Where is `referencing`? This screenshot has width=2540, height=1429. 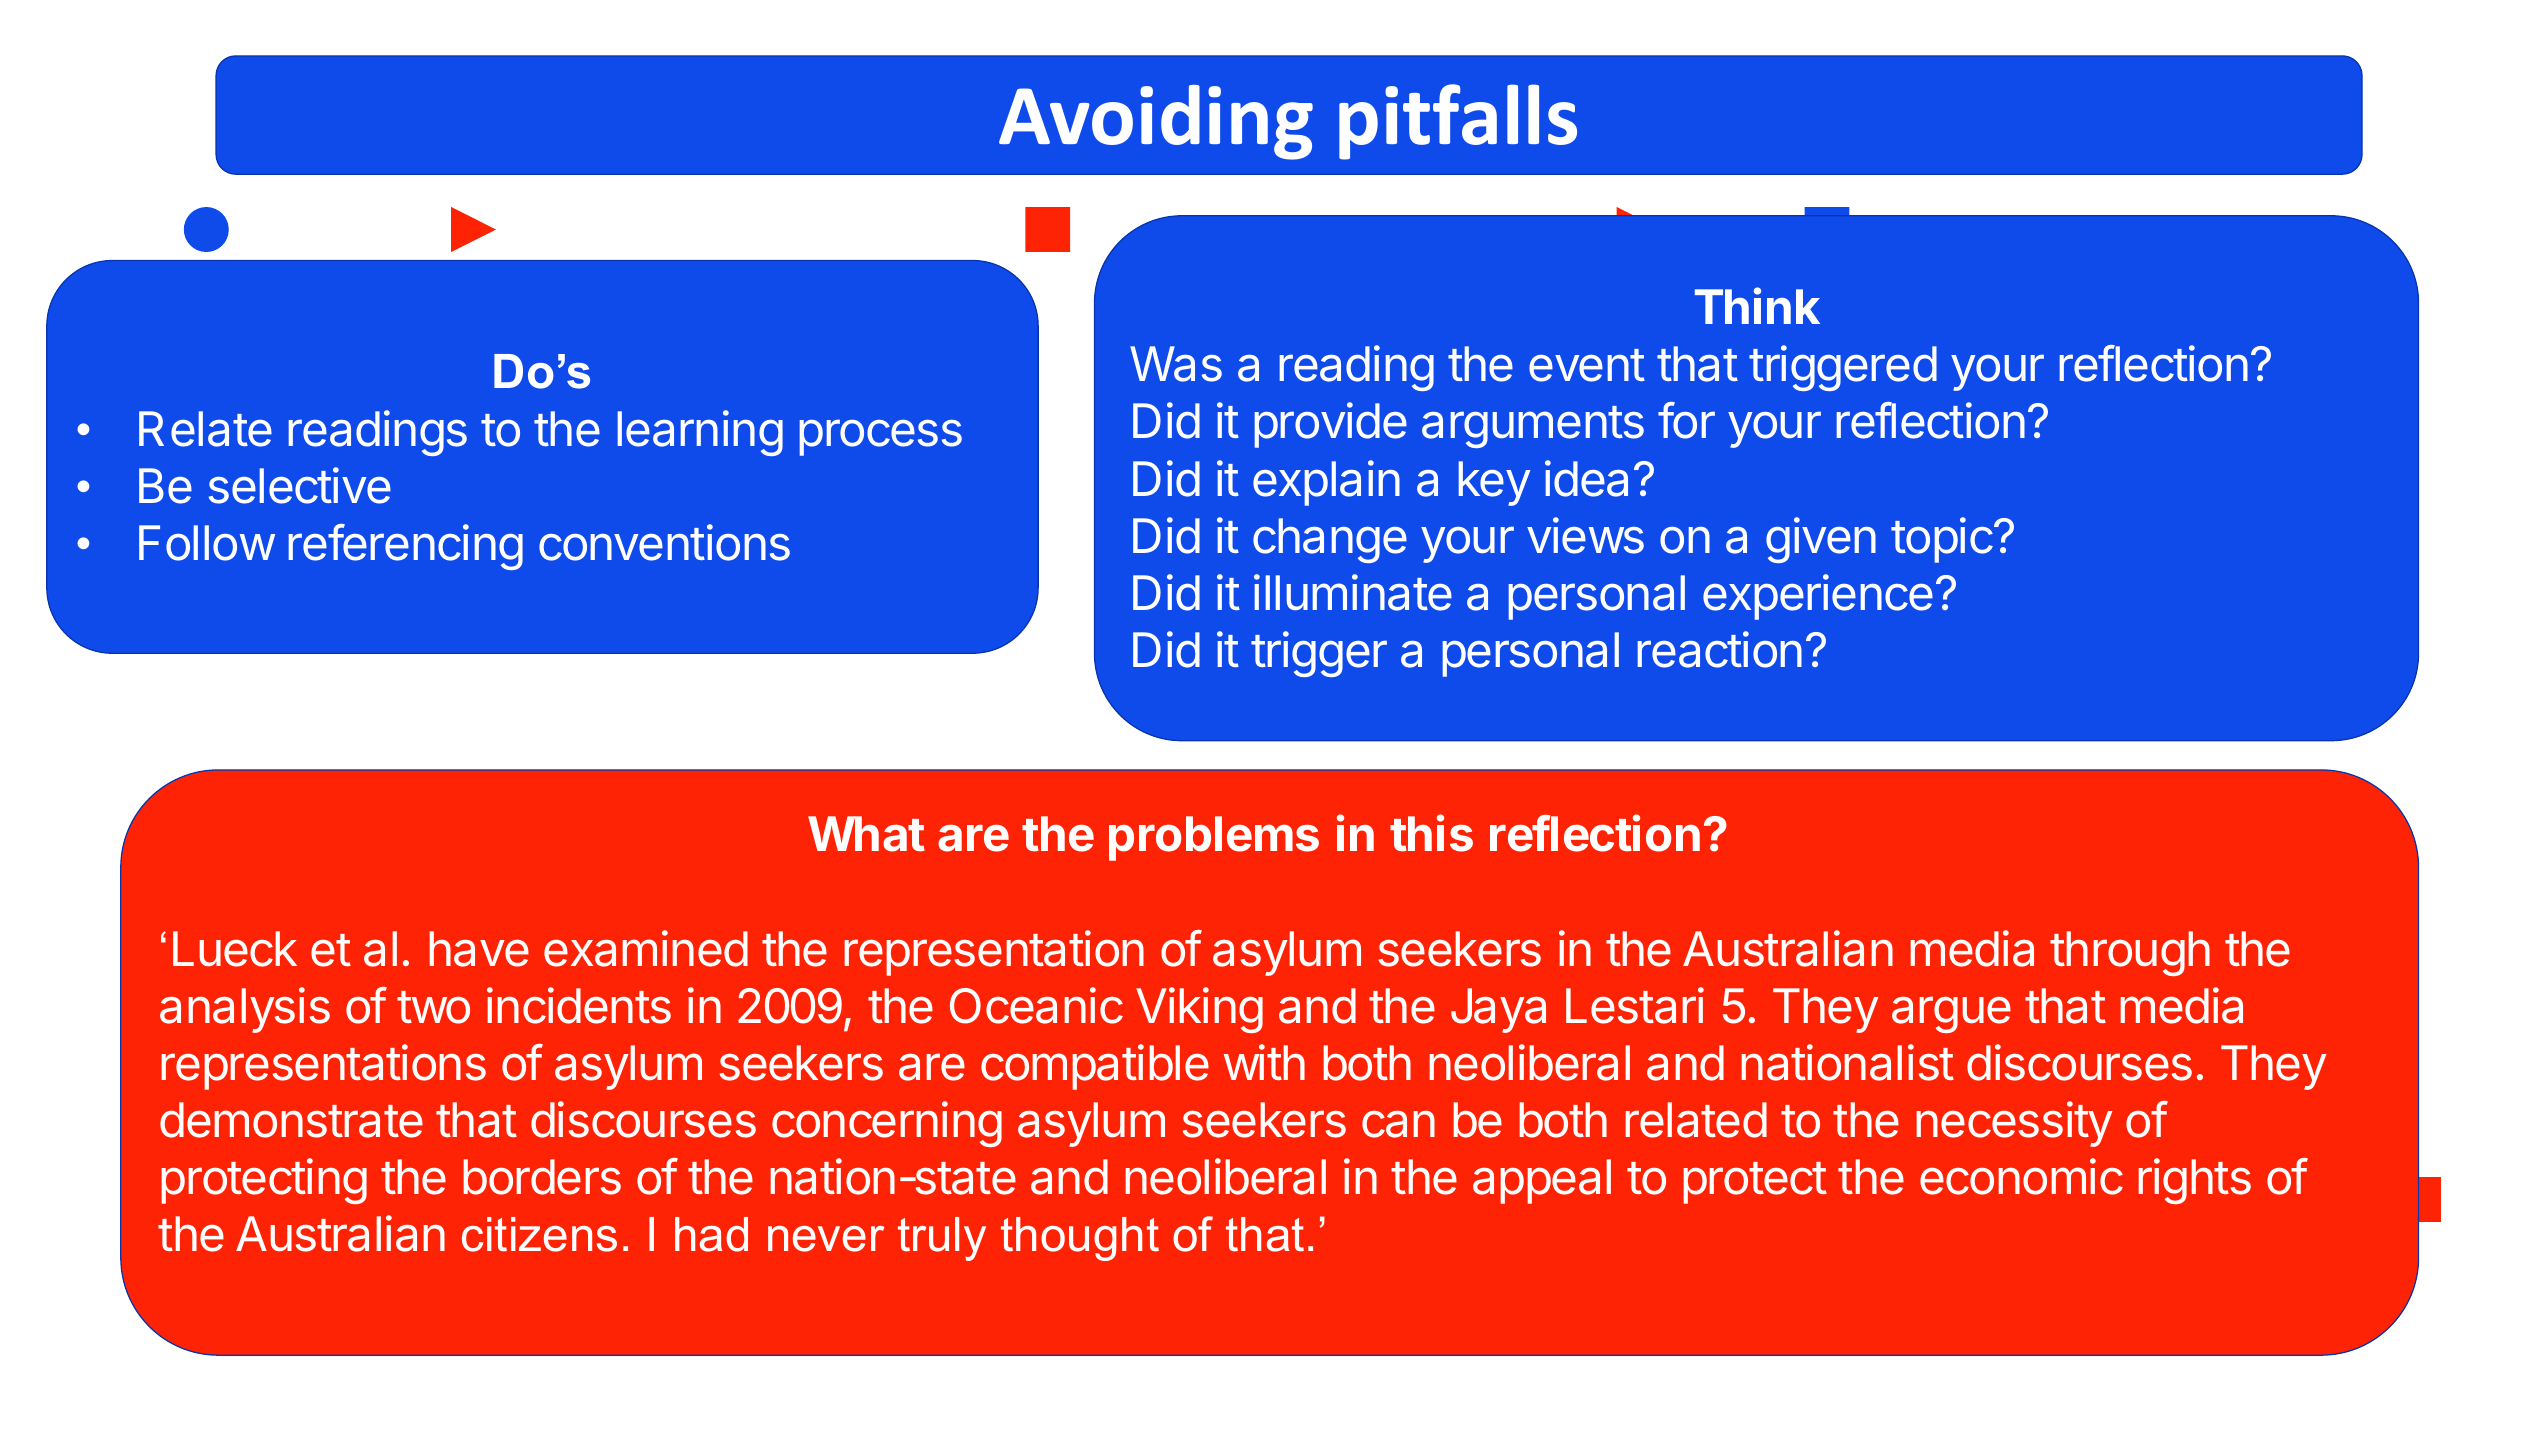
referencing is located at coordinates (406, 547).
